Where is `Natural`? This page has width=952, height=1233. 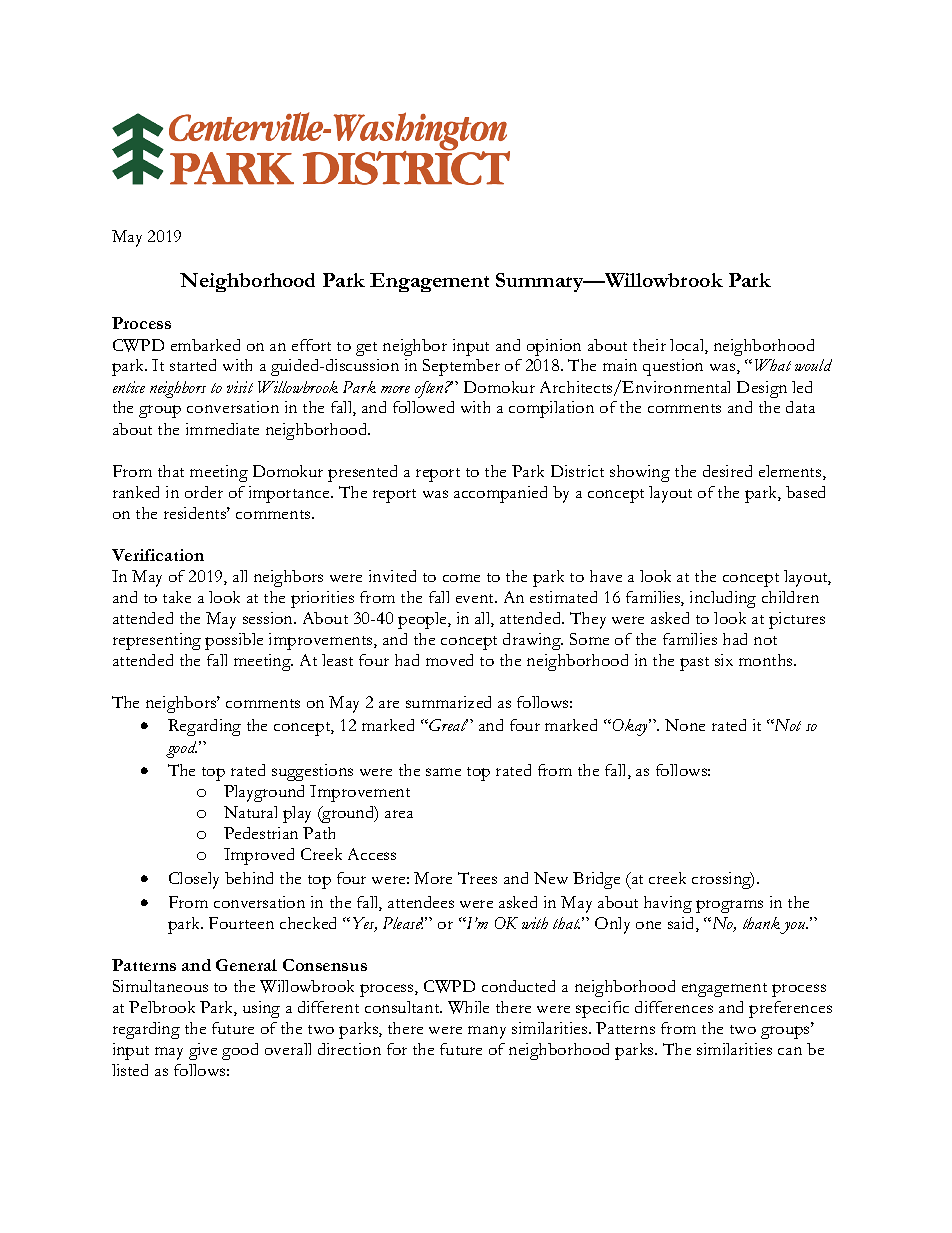
Natural is located at coordinates (250, 812).
